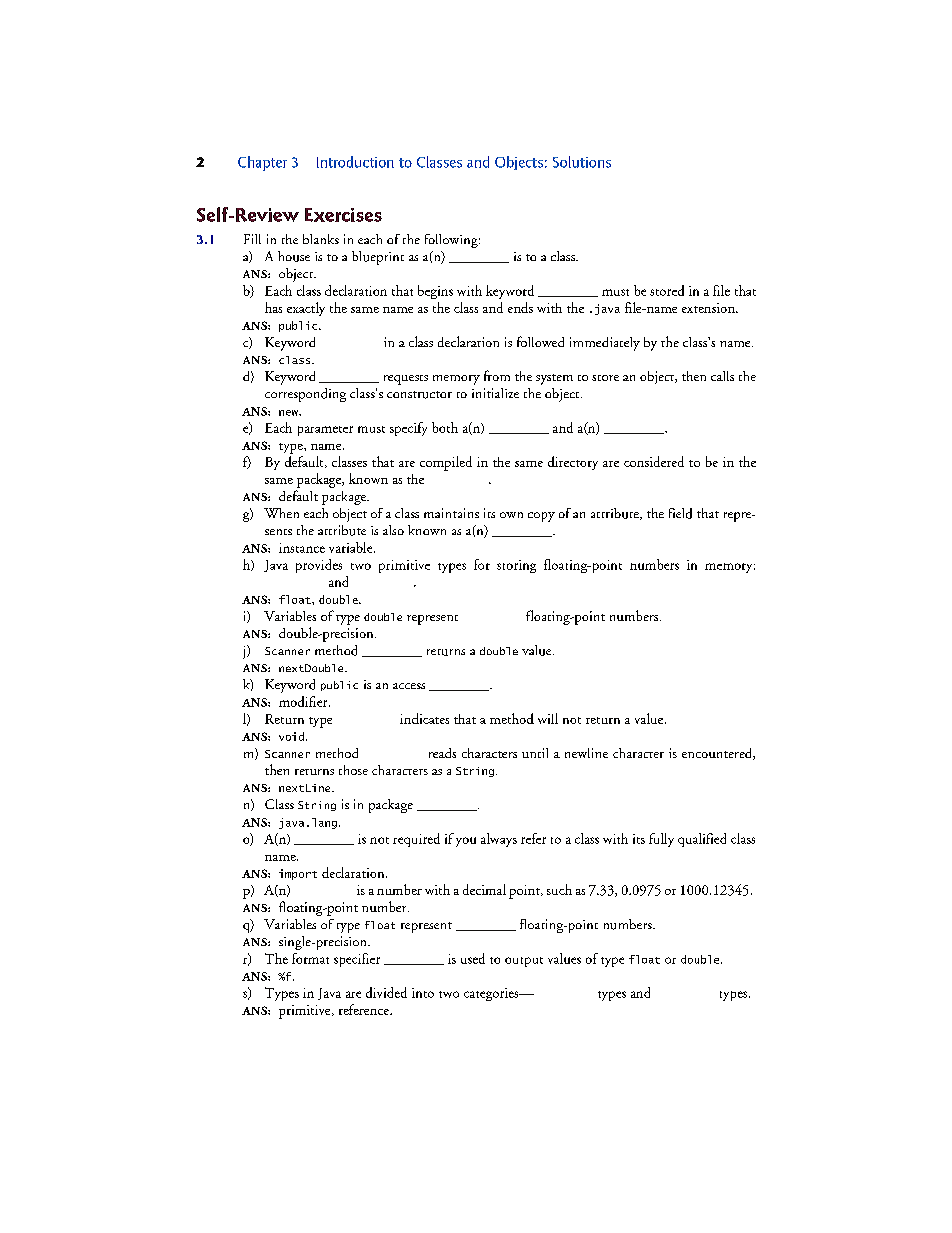 The image size is (952, 1233). What do you see at coordinates (310, 958) in the image?
I see `format` at bounding box center [310, 958].
